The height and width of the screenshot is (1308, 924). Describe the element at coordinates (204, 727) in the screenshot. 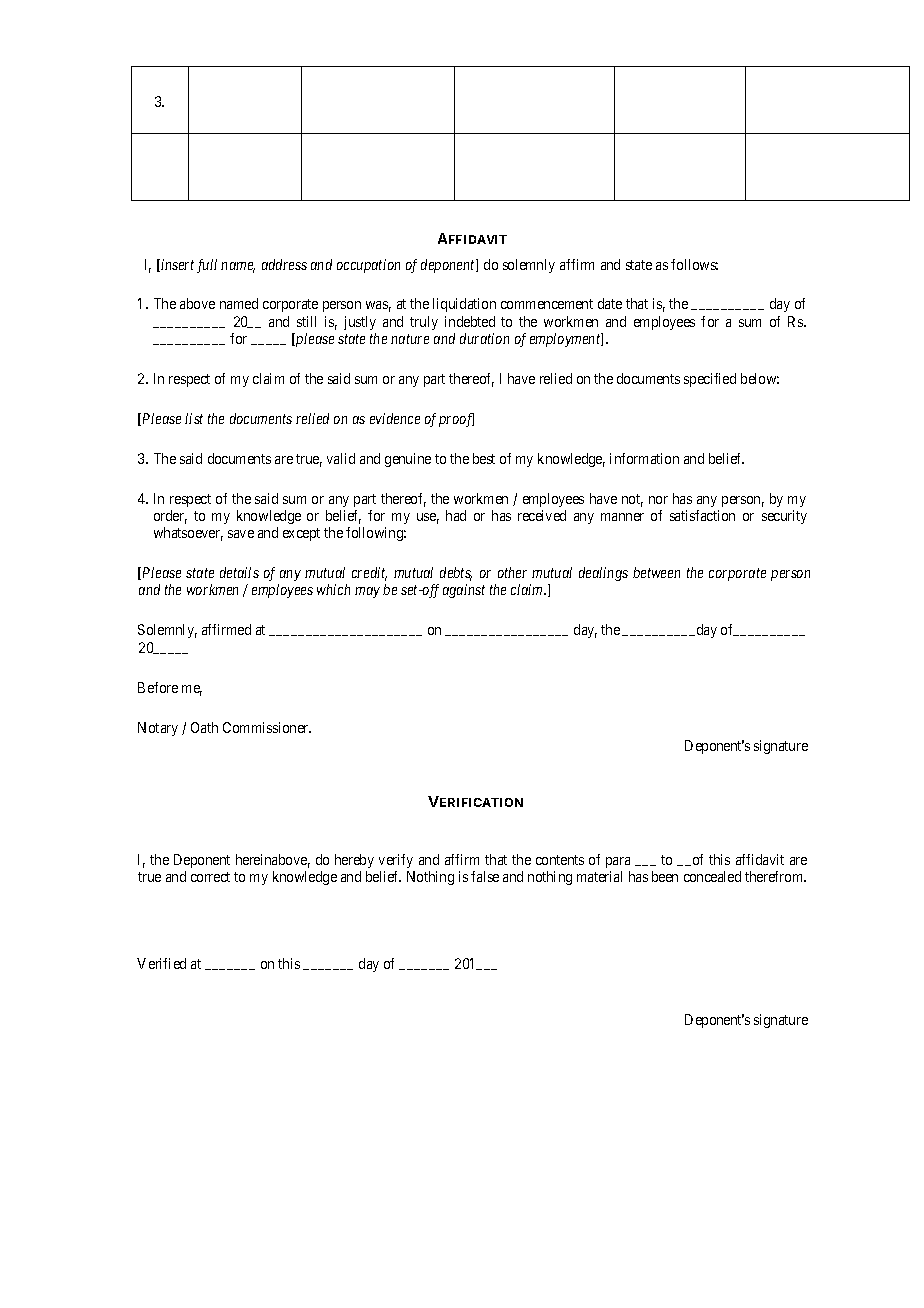

I see `Oath` at that location.
